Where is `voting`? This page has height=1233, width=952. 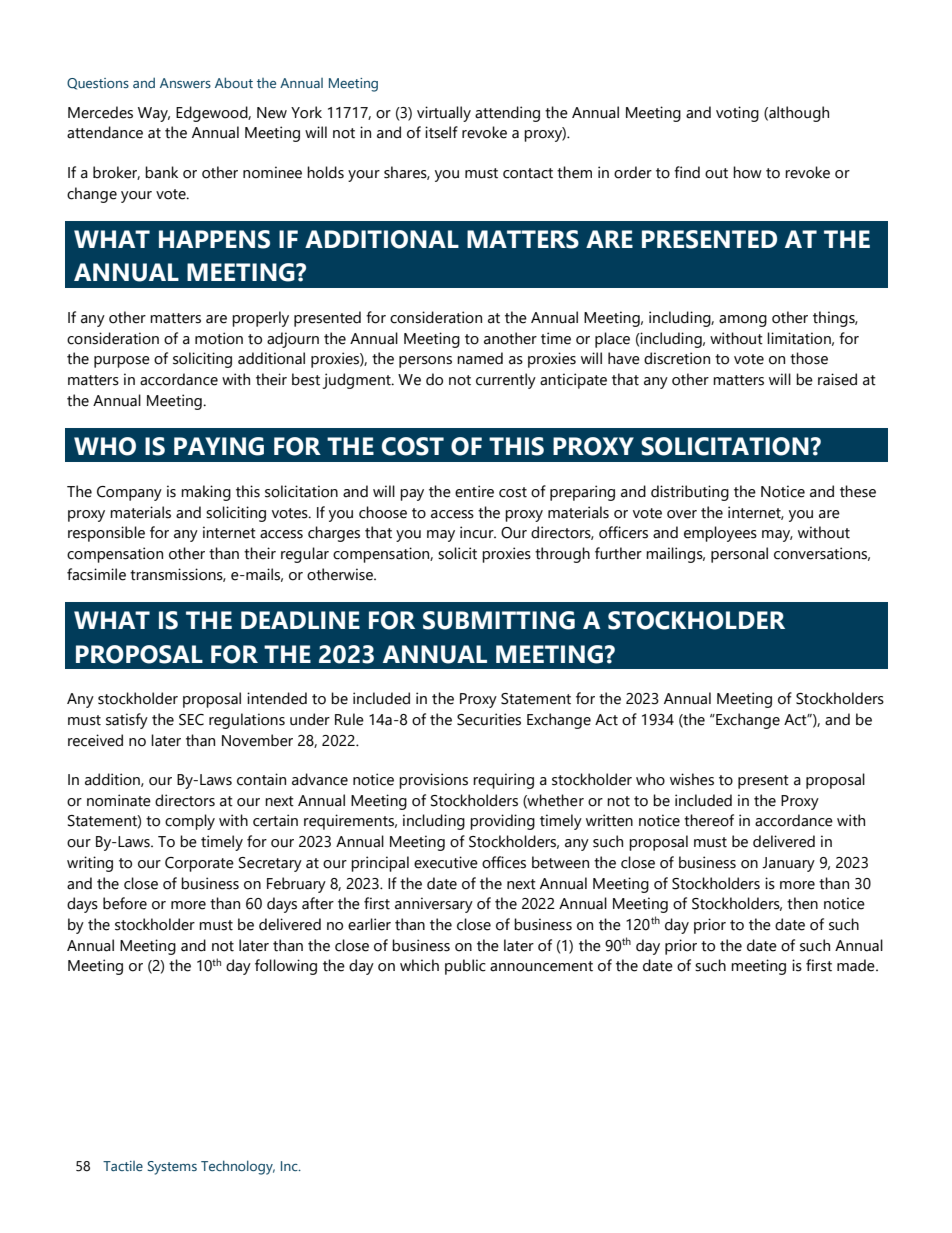 voting is located at coordinates (737, 114).
